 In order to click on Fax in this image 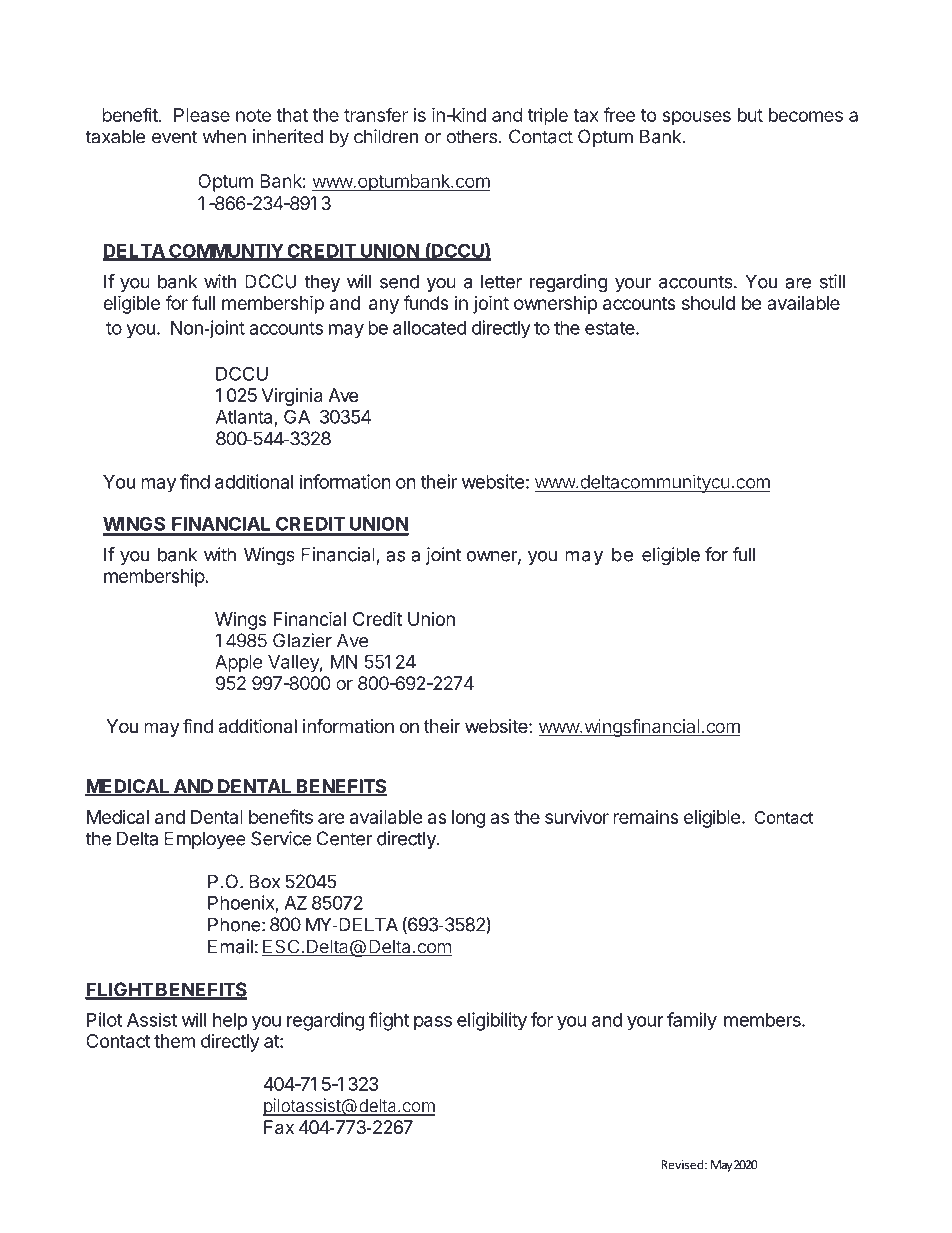, I will do `click(279, 1127)`.
